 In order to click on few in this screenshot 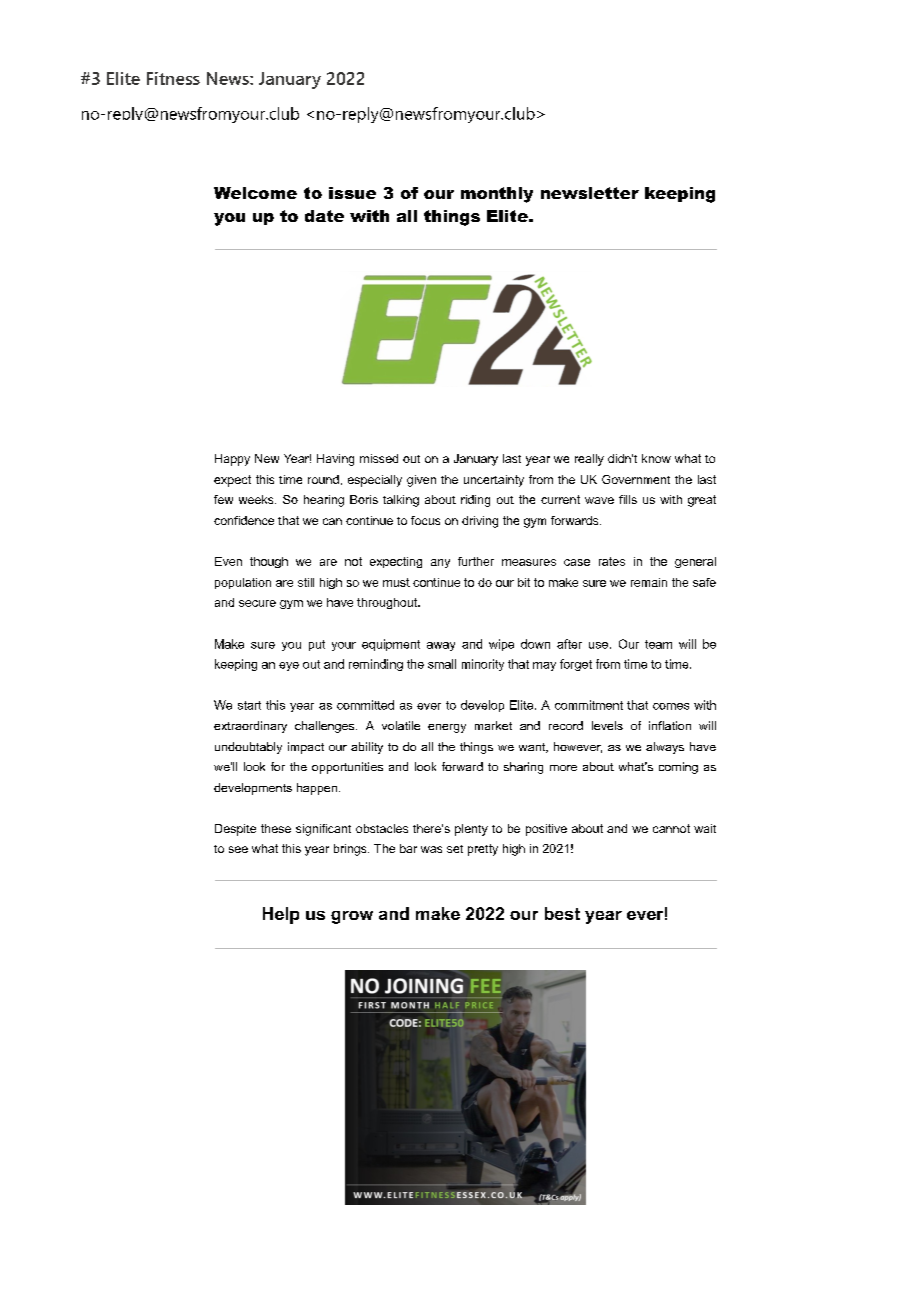, I will do `click(223, 499)`.
